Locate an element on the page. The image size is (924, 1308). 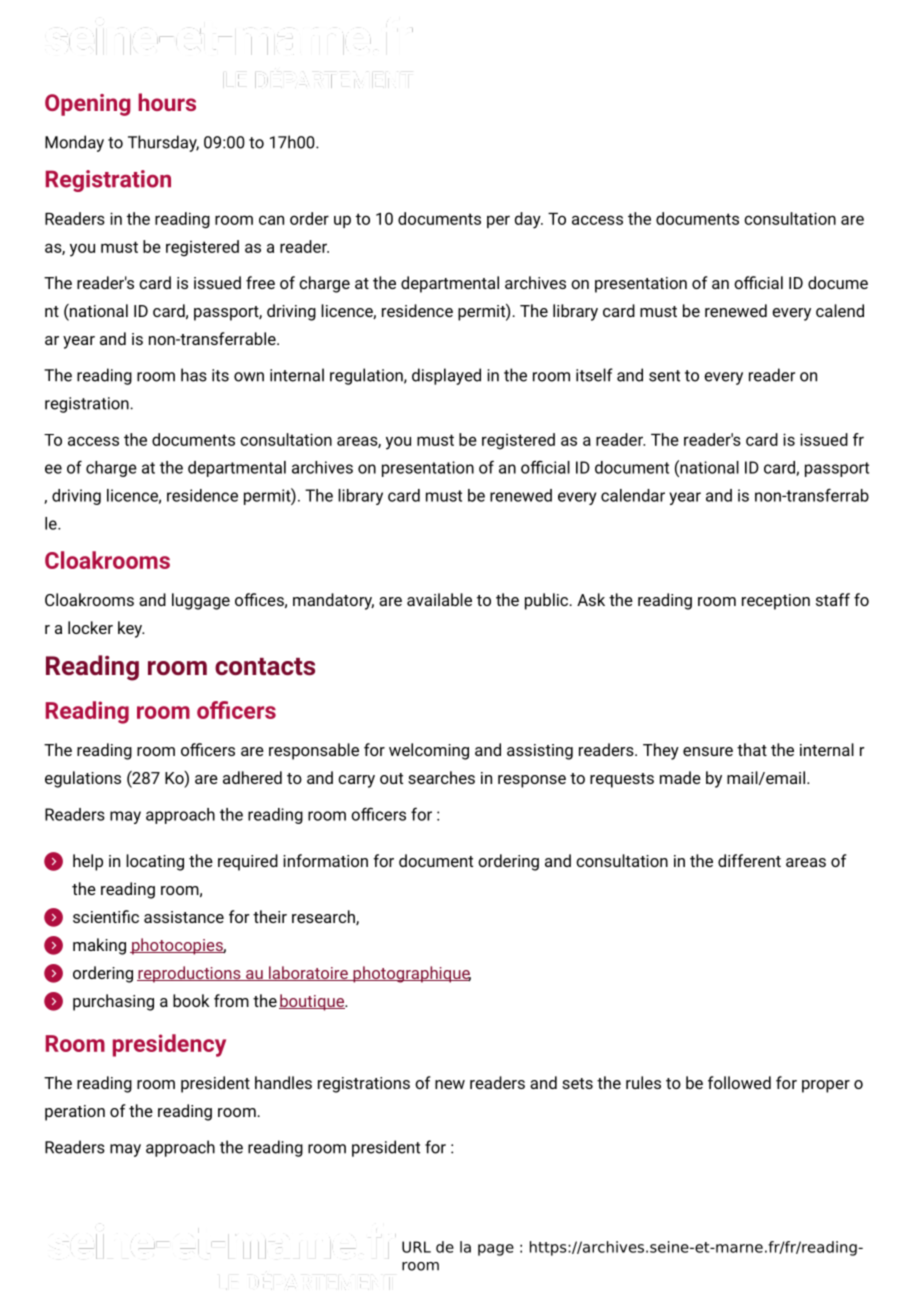
handles is located at coordinates (283, 1082).
